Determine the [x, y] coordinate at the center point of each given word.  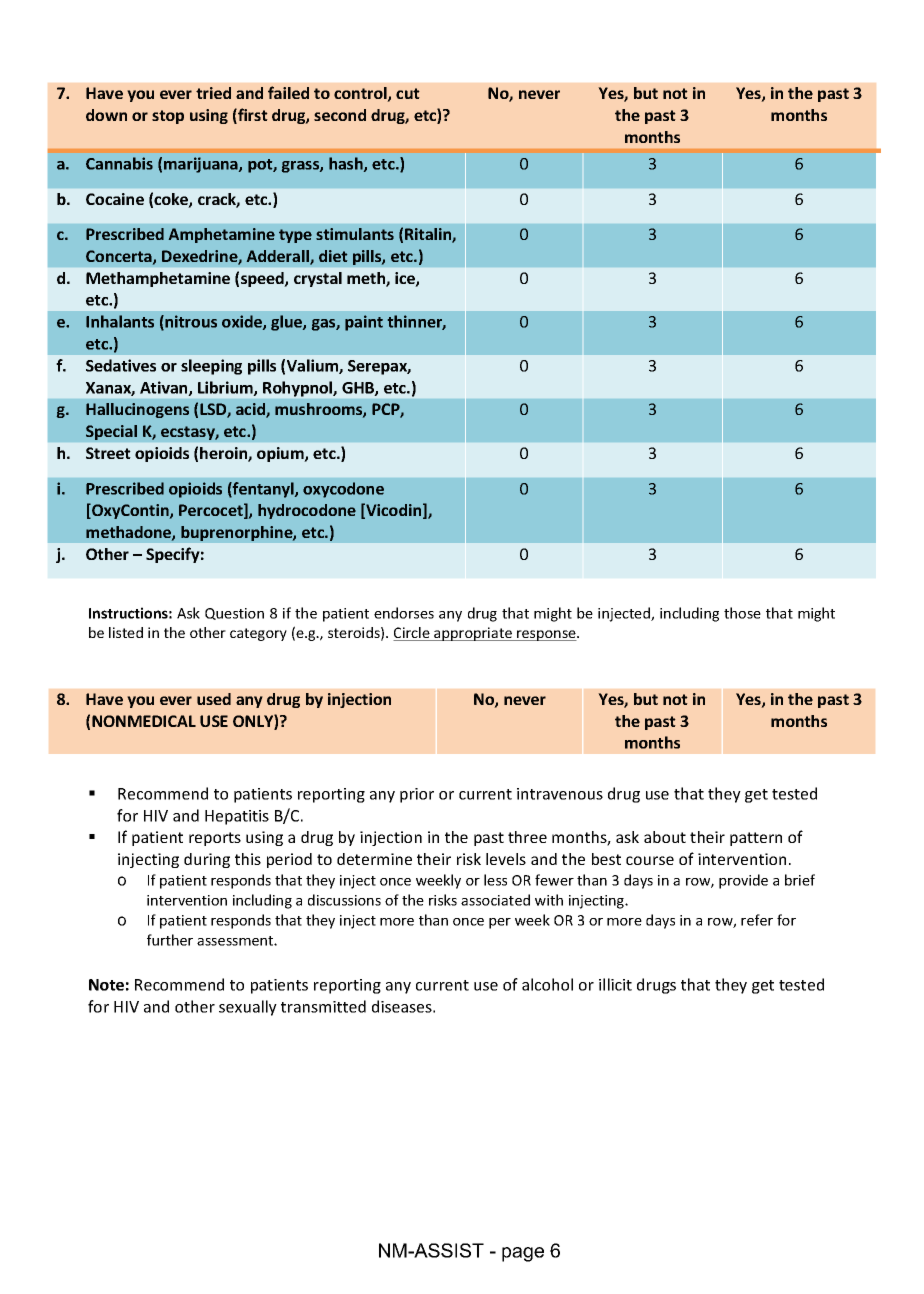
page [523, 1254]
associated [495, 900]
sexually [248, 1008]
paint [364, 323]
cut [408, 93]
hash [347, 164]
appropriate [473, 634]
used [214, 699]
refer [757, 920]
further [170, 940]
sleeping [211, 367]
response [546, 635]
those [742, 613]
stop [168, 117]
